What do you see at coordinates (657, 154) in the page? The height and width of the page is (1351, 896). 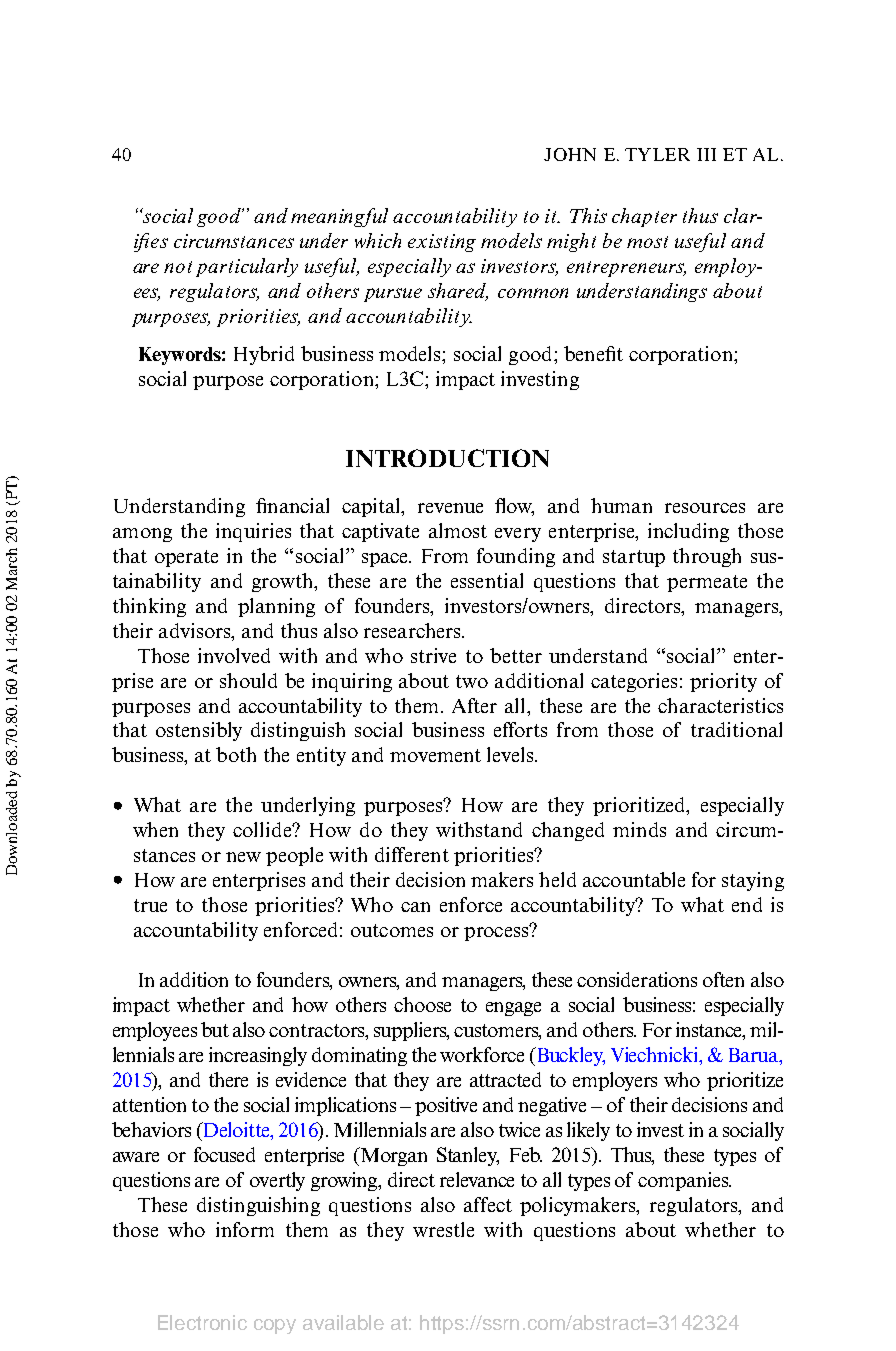 I see `TYLER` at bounding box center [657, 154].
